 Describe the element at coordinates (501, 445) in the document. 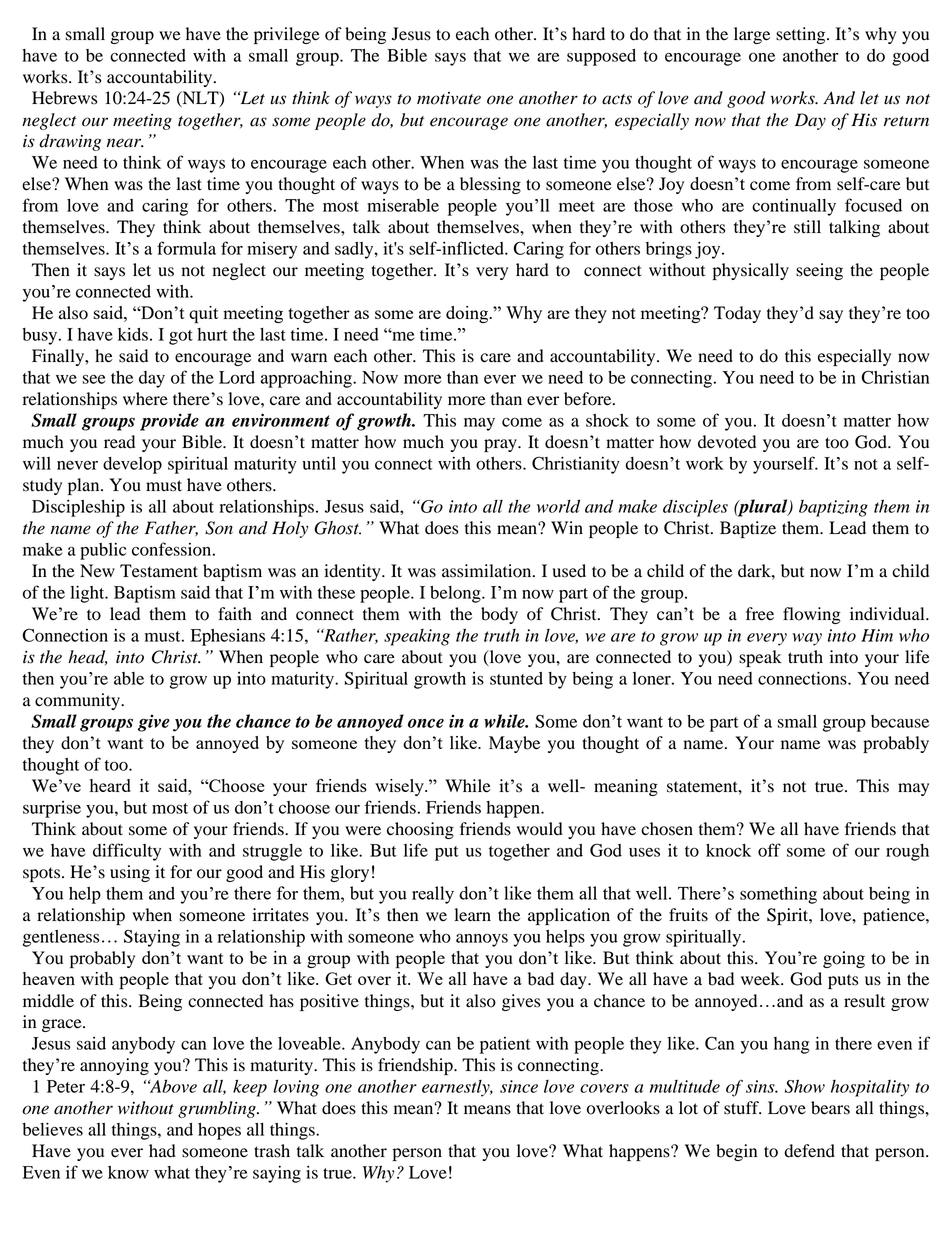

I see `pray` at that location.
